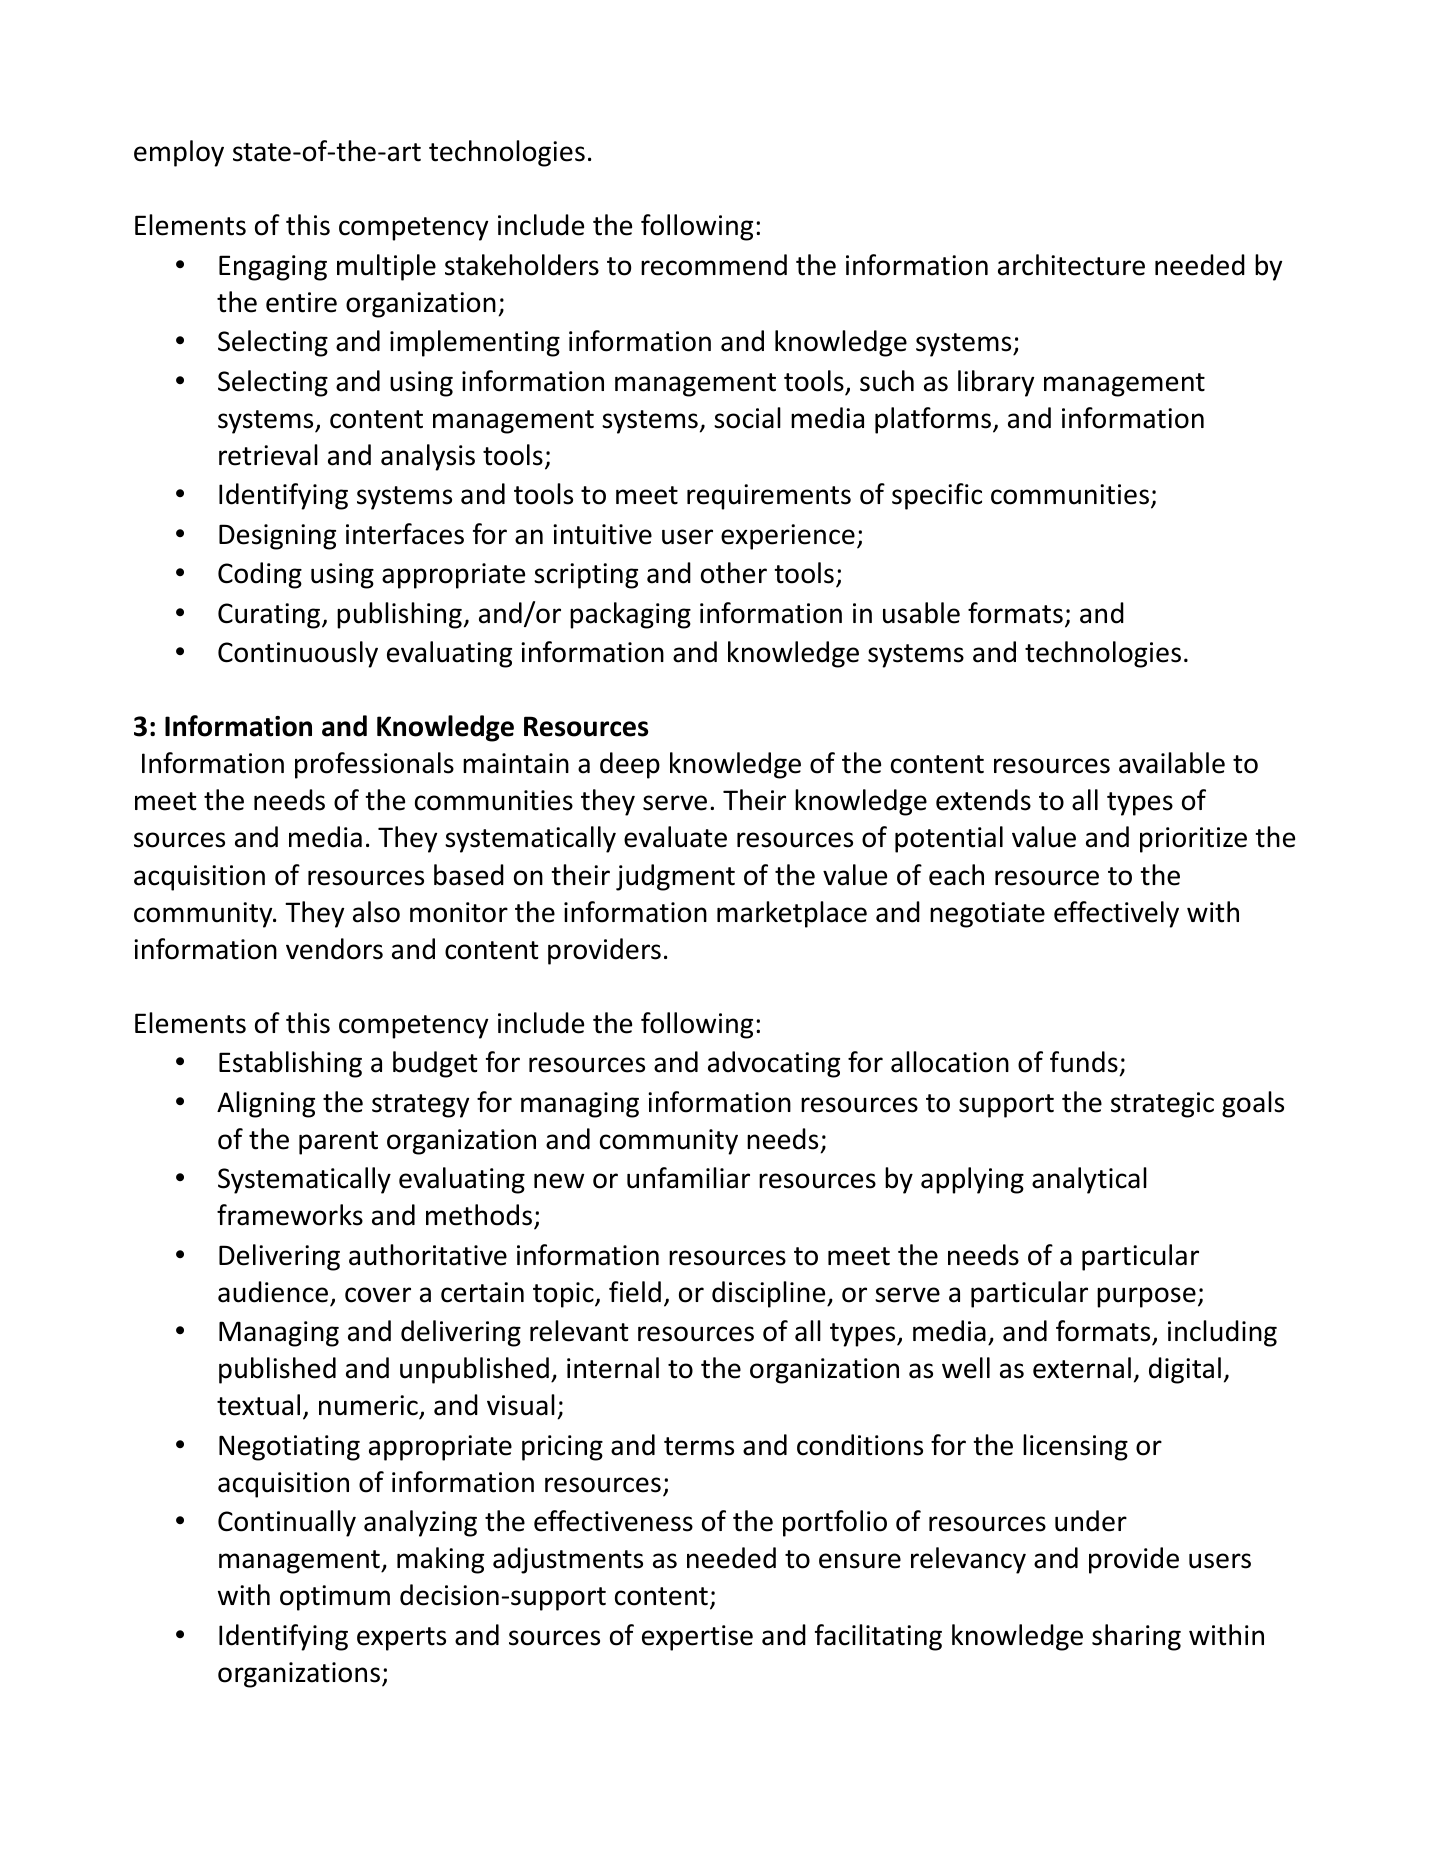 The height and width of the screenshot is (1853, 1432). What do you see at coordinates (273, 268) in the screenshot?
I see `Engaging` at bounding box center [273, 268].
